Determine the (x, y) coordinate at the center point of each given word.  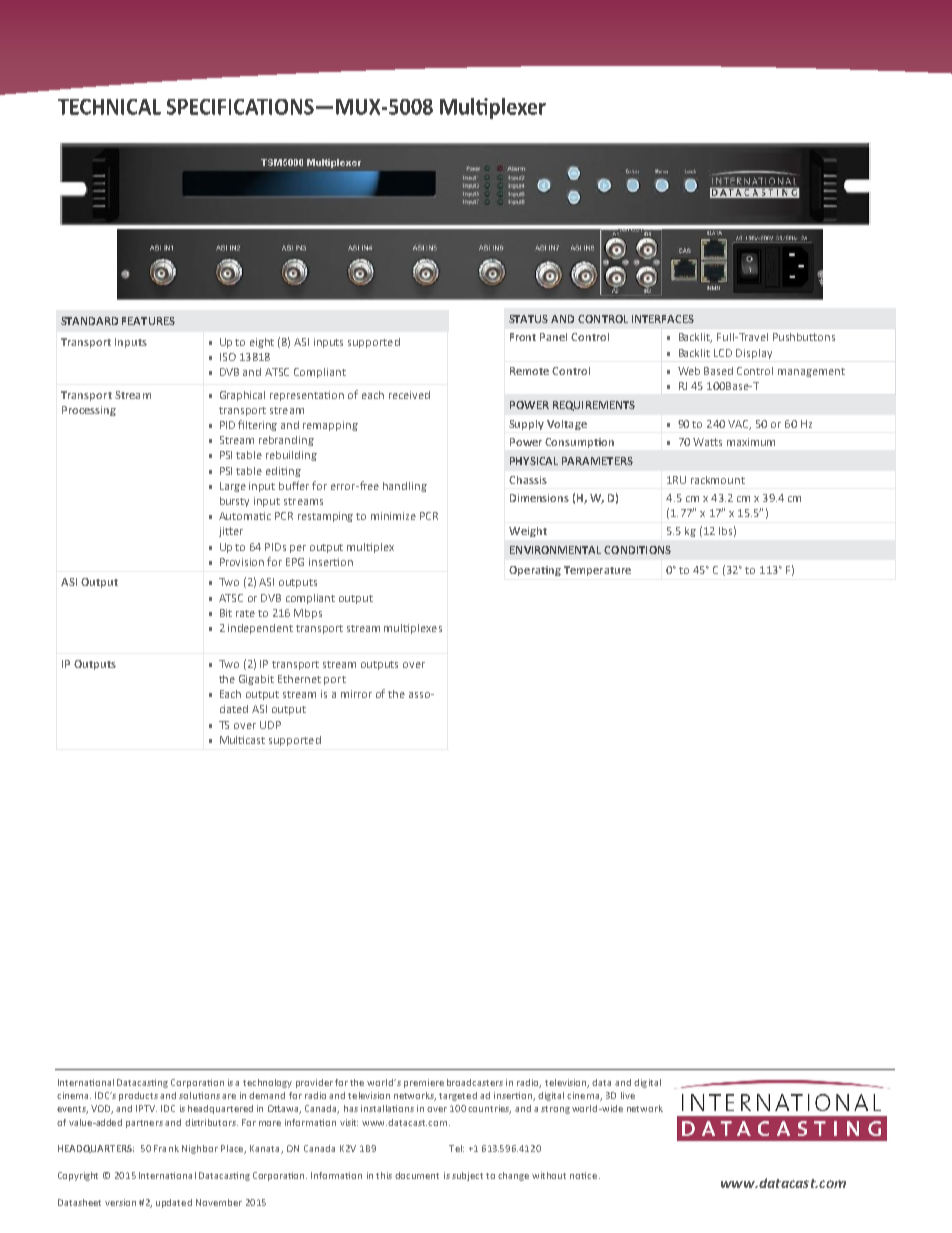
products (138, 1096)
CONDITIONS (637, 550)
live (628, 1095)
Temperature (597, 571)
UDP (270, 725)
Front (523, 337)
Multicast (242, 740)
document (417, 1175)
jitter (231, 532)
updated (174, 1203)
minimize (393, 516)
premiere (424, 1083)
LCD (723, 353)
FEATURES (148, 321)
